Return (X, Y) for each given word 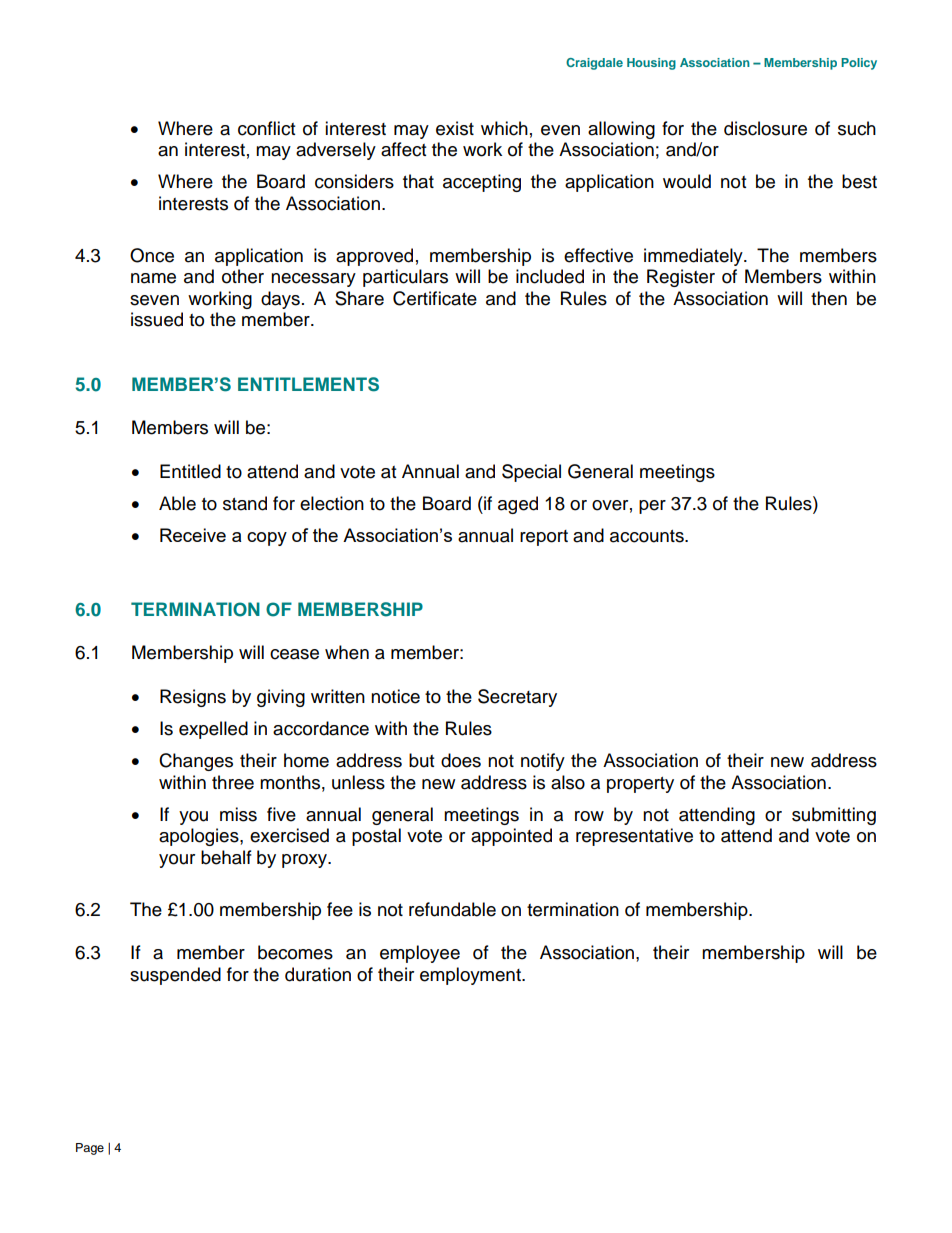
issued (157, 319)
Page (90, 1149)
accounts (648, 536)
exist (455, 128)
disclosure (765, 128)
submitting (834, 816)
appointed (511, 837)
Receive (193, 535)
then (829, 298)
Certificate (435, 298)
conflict (266, 128)
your (177, 861)
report (544, 538)
